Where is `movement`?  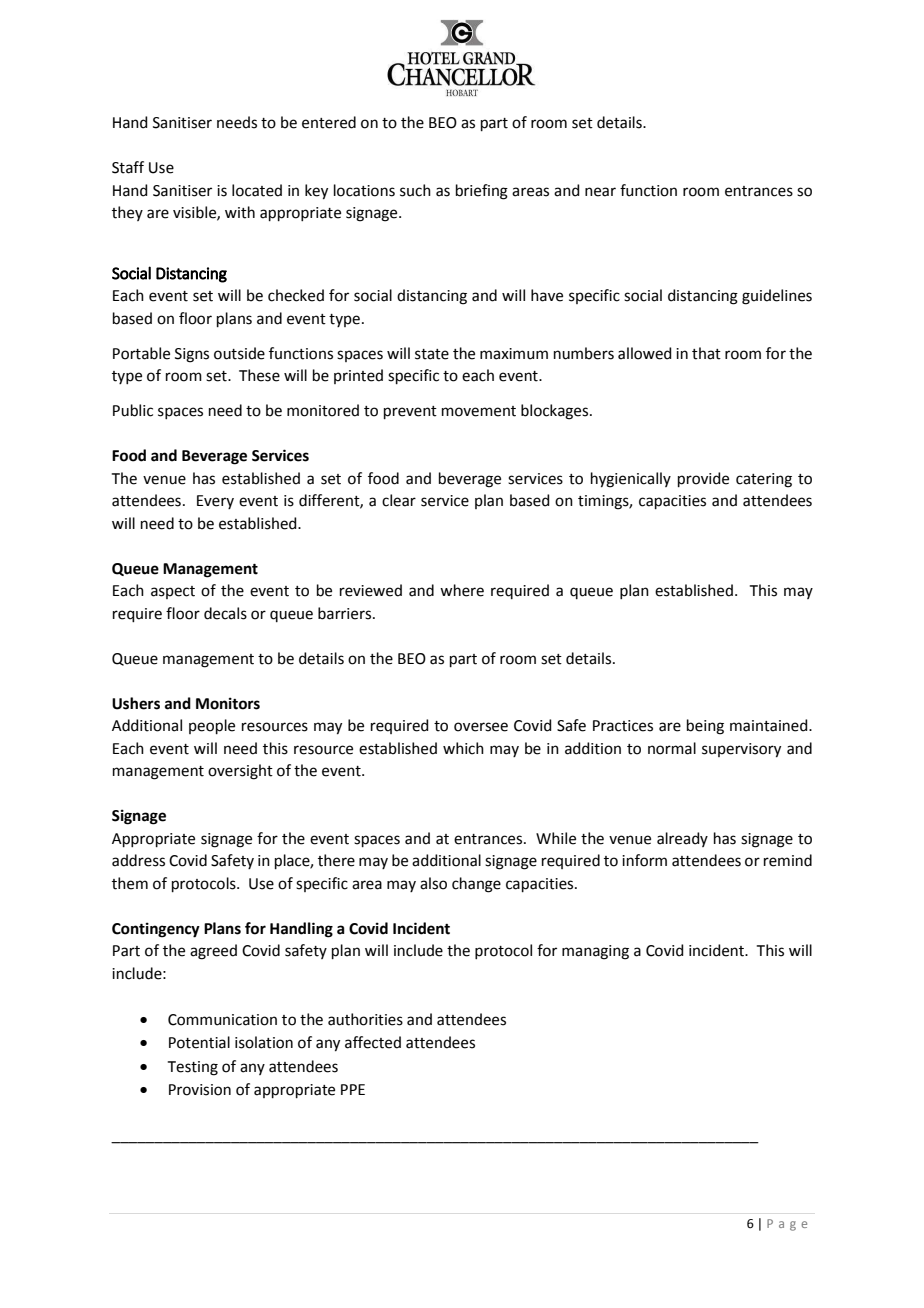 movement is located at coordinates (479, 411).
